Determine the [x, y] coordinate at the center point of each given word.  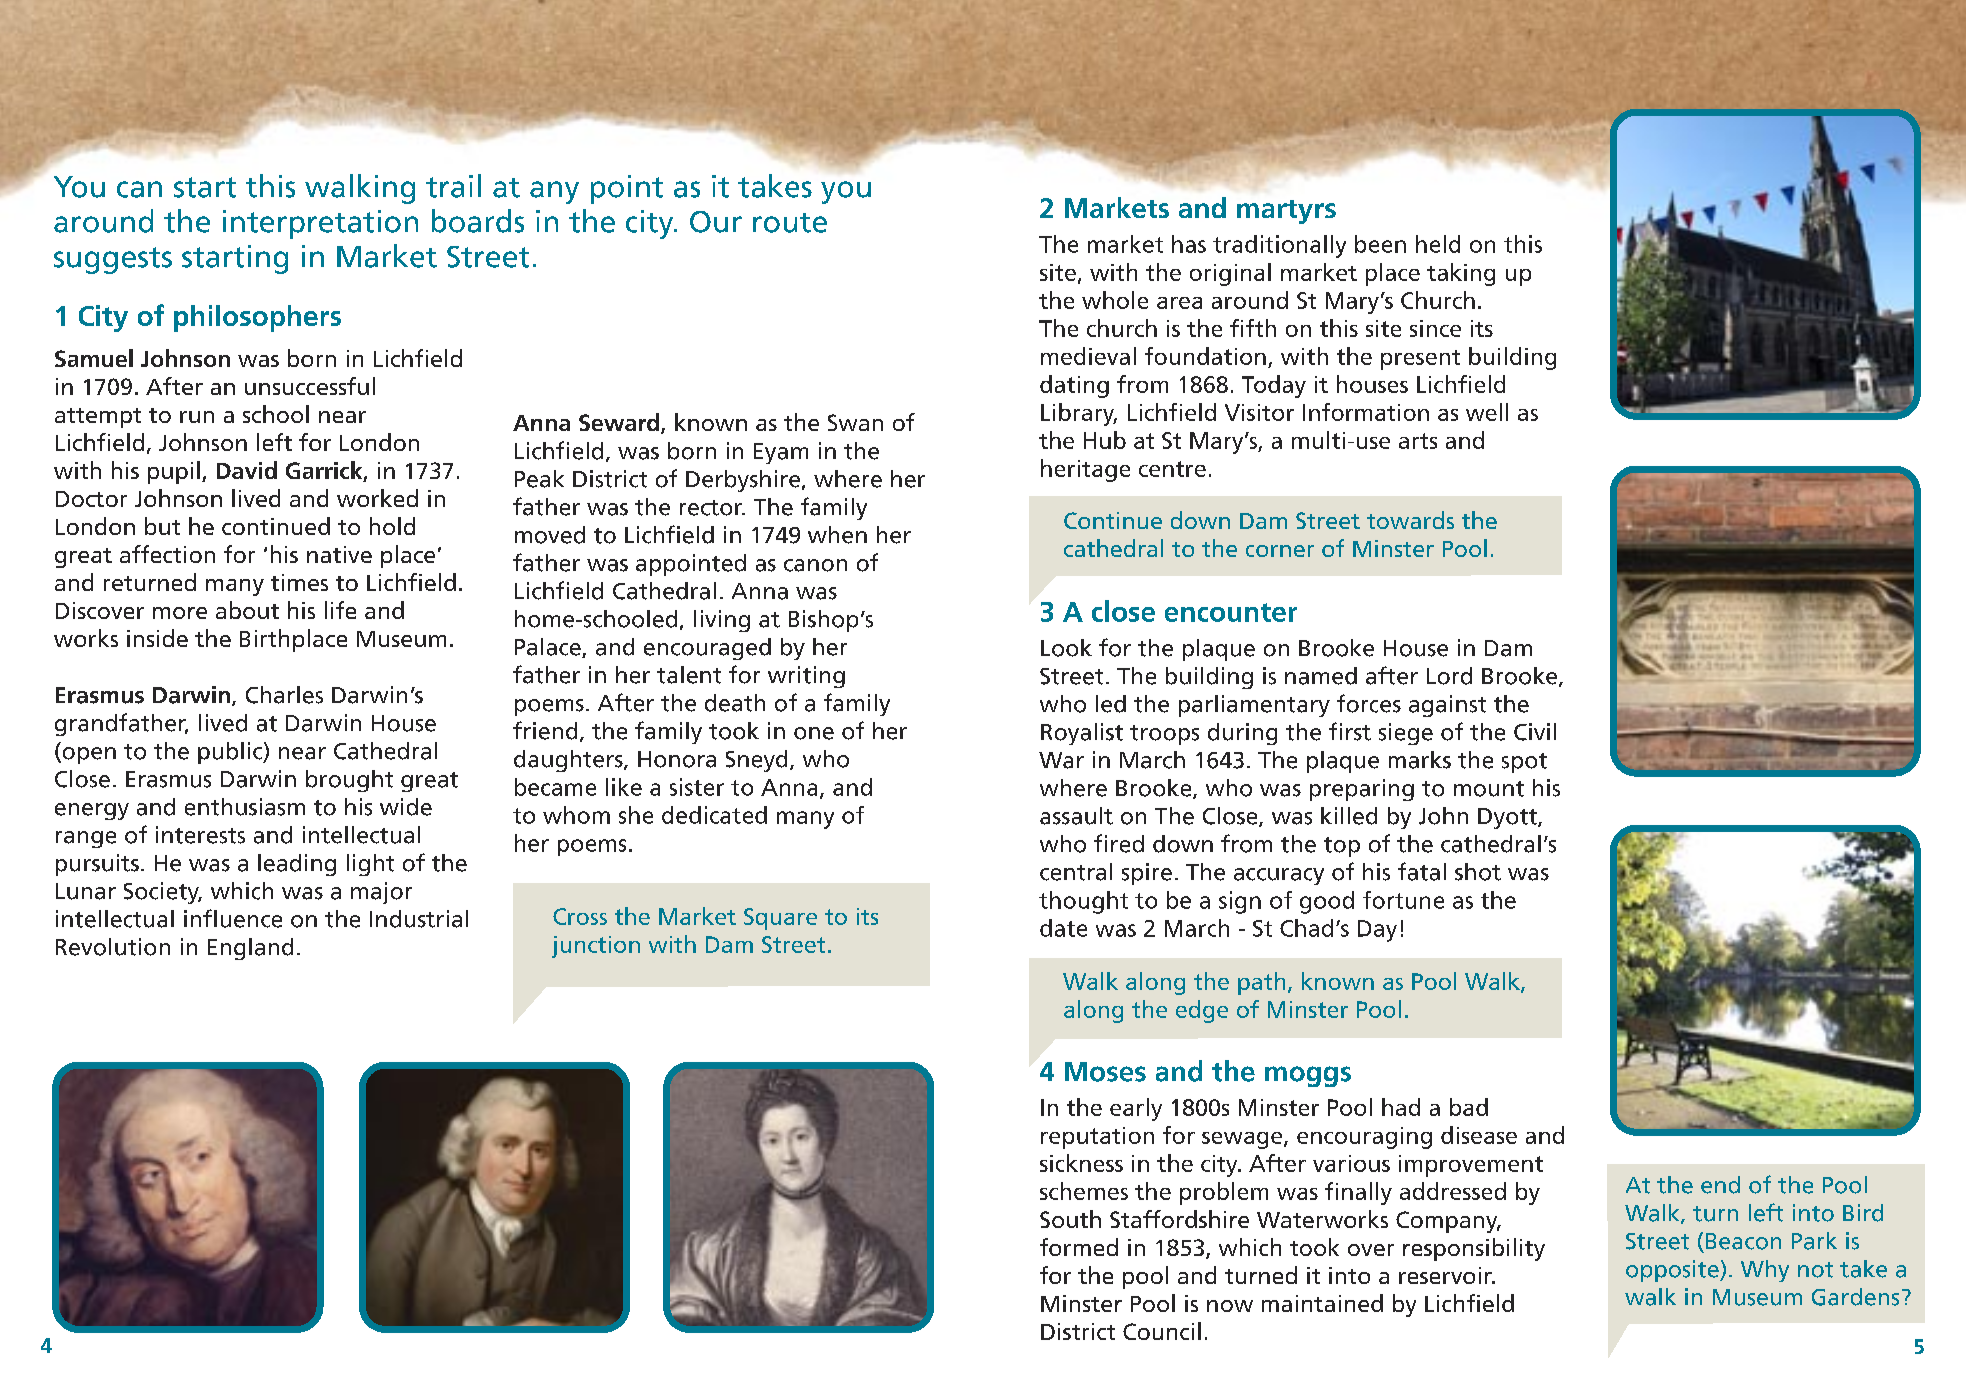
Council [1162, 1331]
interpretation [320, 224]
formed [1079, 1247]
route [790, 223]
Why [1765, 1271]
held [1438, 244]
